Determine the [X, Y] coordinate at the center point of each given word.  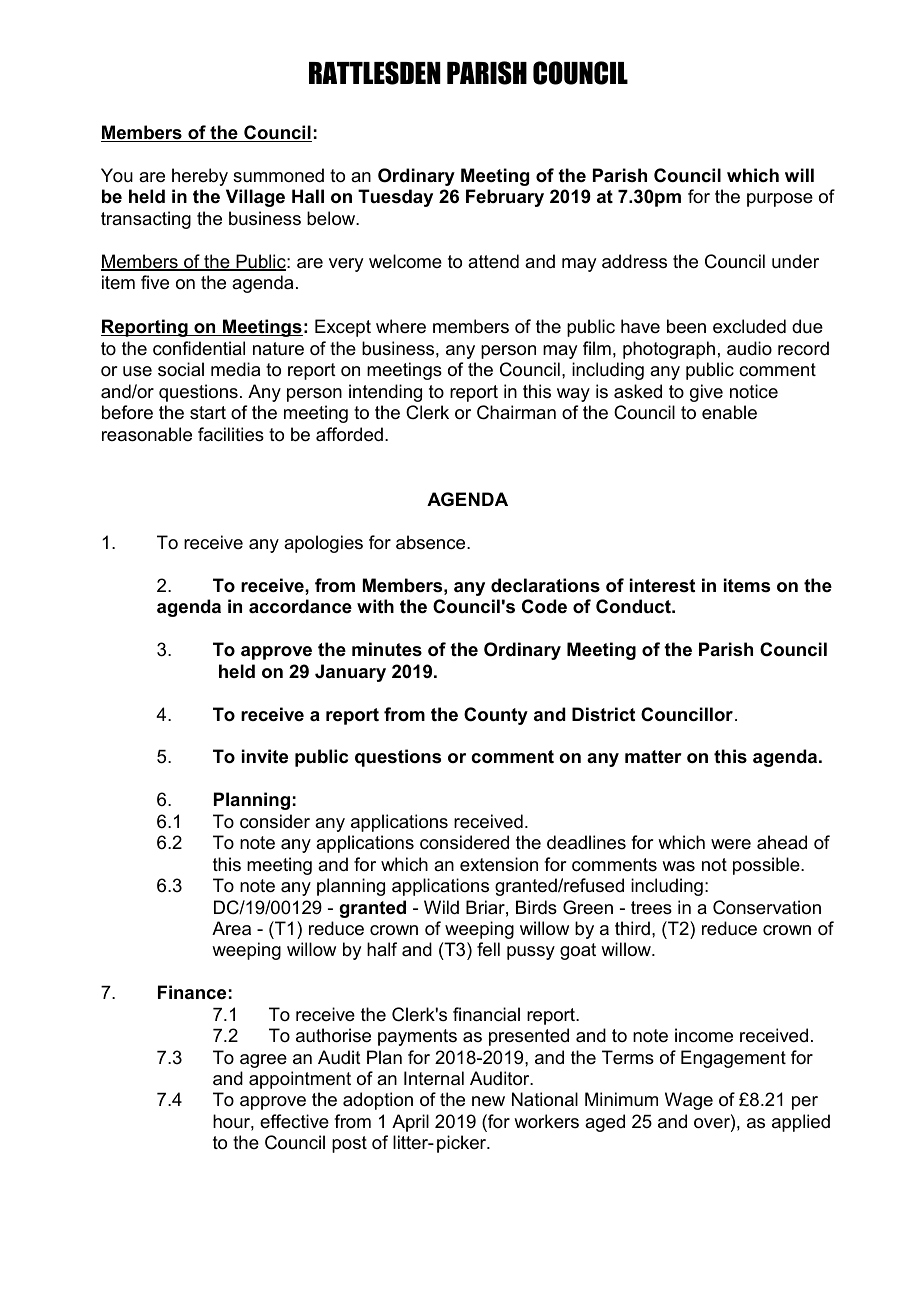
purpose [780, 200]
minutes [387, 649]
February [505, 198]
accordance [300, 606]
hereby [200, 177]
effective [294, 1121]
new [488, 1101]
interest [662, 585]
